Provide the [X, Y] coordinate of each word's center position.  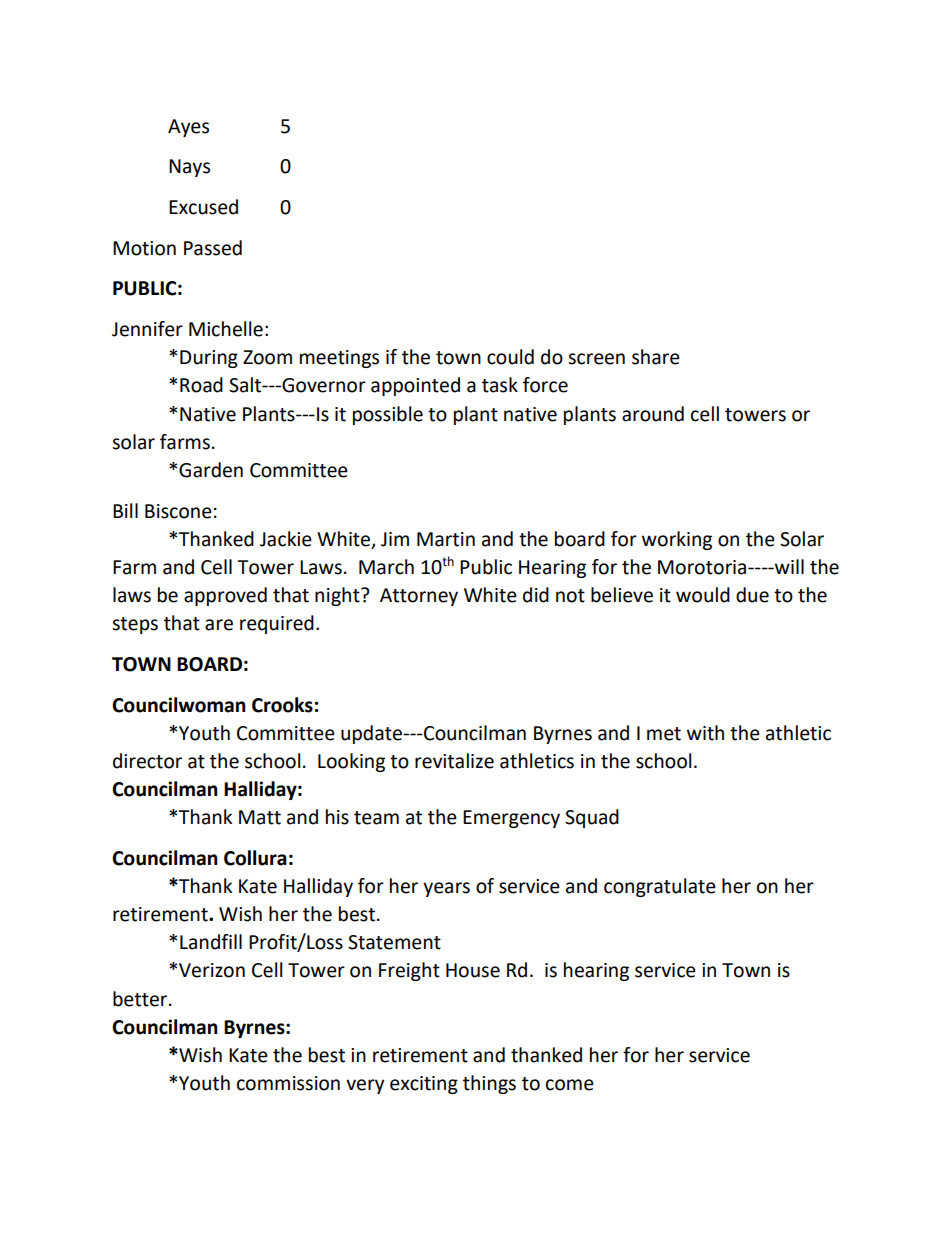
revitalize [454, 761]
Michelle [226, 329]
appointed [415, 386]
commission [288, 1083]
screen [596, 359]
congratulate [660, 887]
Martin [446, 539]
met [664, 734]
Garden [211, 470]
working [677, 540]
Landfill [211, 942]
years [446, 889]
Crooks [282, 705]
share [656, 357]
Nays [189, 168]
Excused [203, 207]
